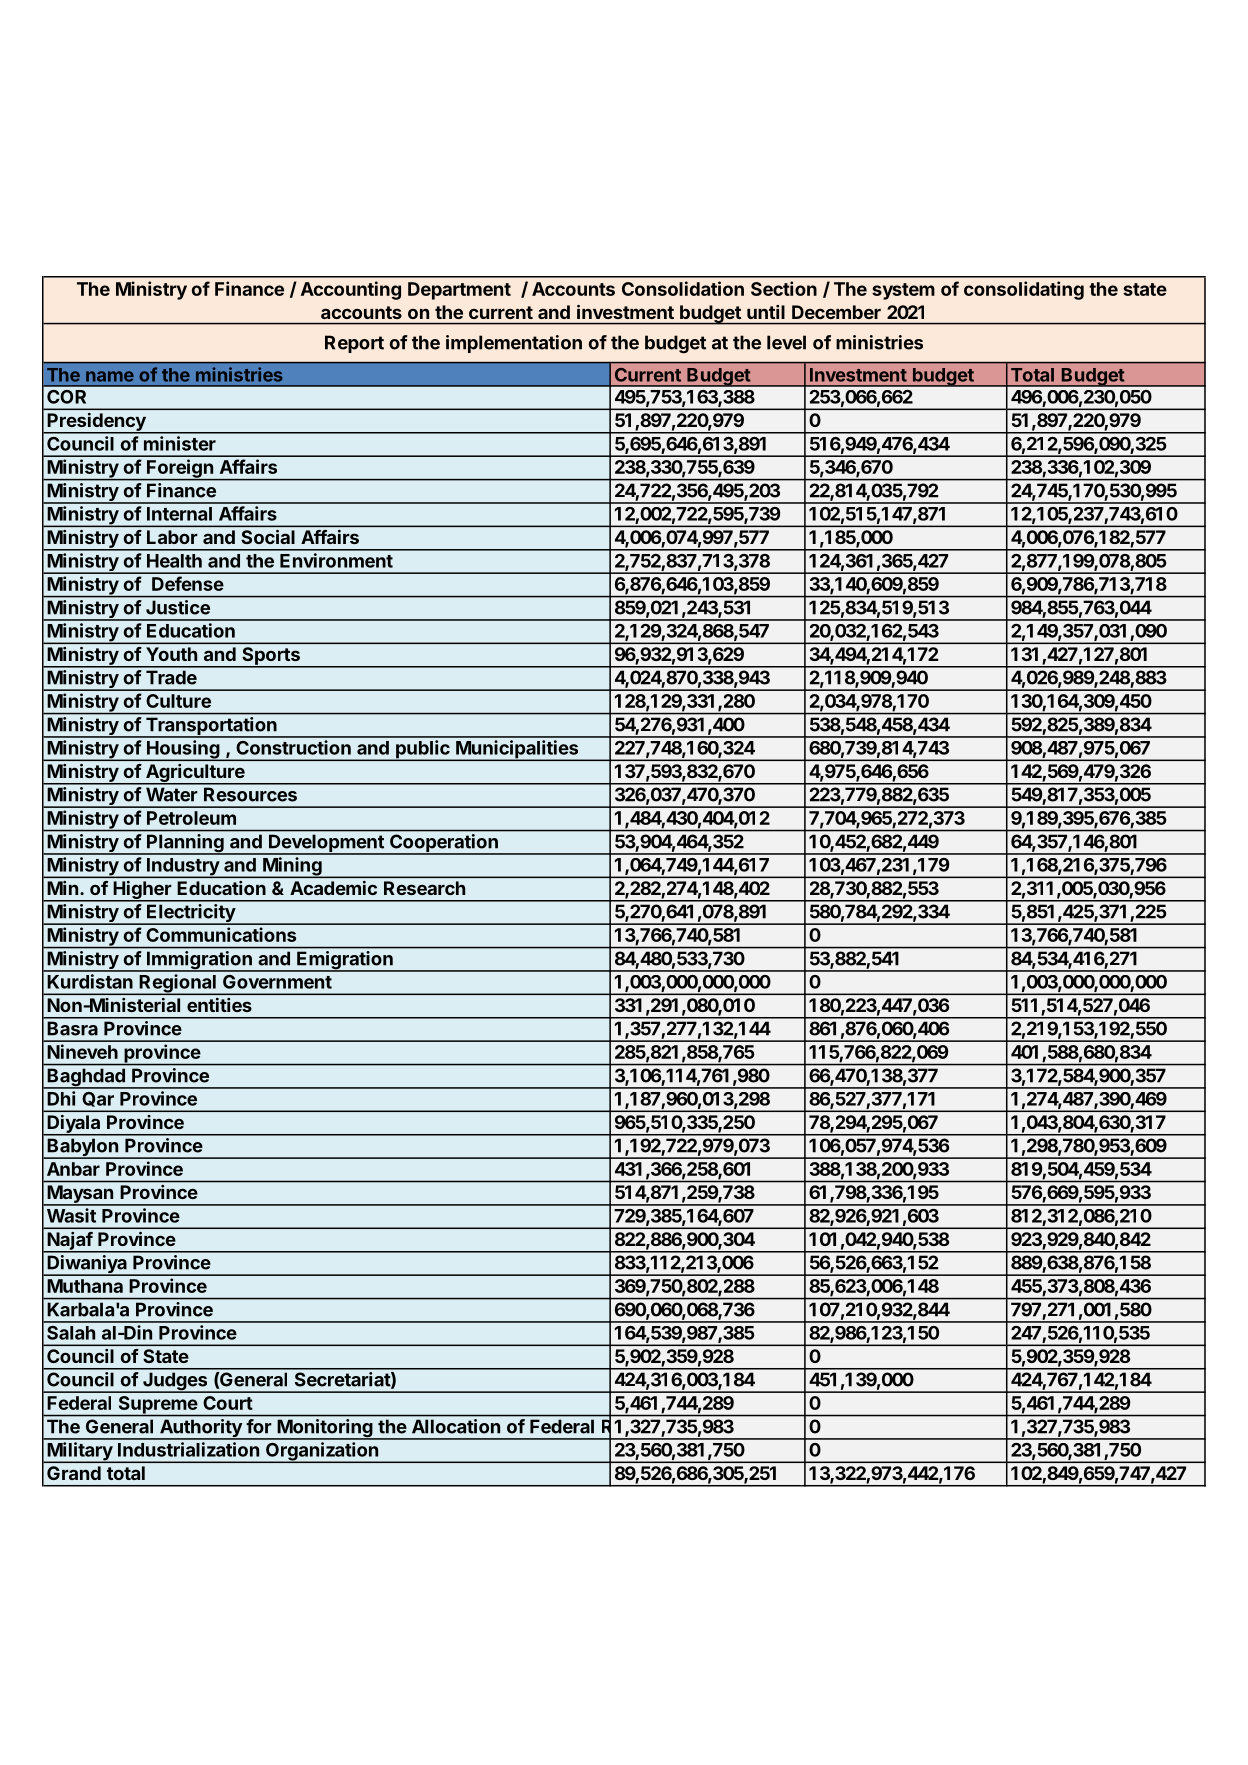  Describe the element at coordinates (110, 376) in the screenshot. I see `name` at that location.
